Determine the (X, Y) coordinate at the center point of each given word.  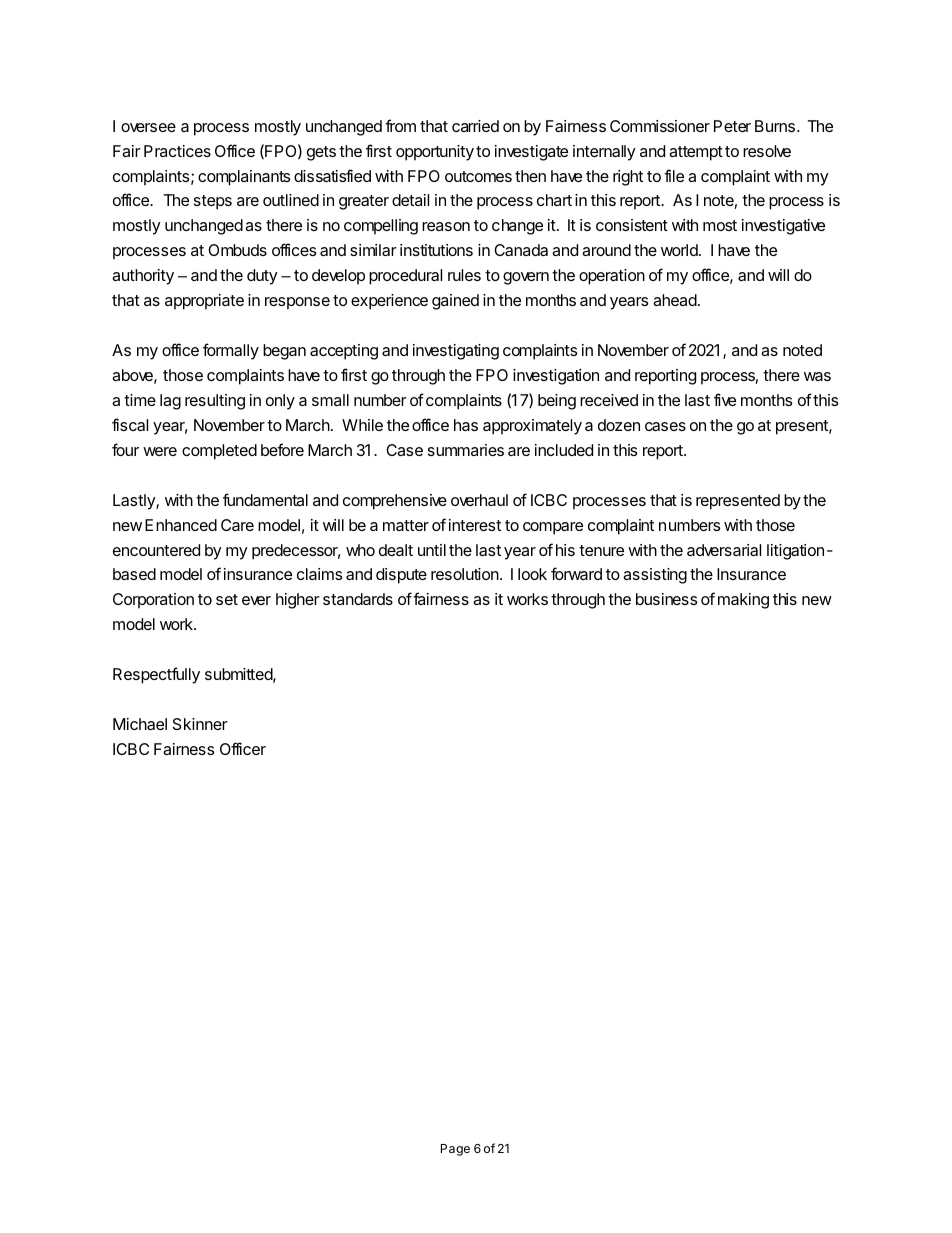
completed (219, 452)
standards (358, 599)
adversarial (724, 550)
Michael (140, 724)
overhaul (479, 500)
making (743, 601)
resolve (767, 151)
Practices (177, 151)
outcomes (478, 176)
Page (455, 1150)
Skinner (200, 724)
